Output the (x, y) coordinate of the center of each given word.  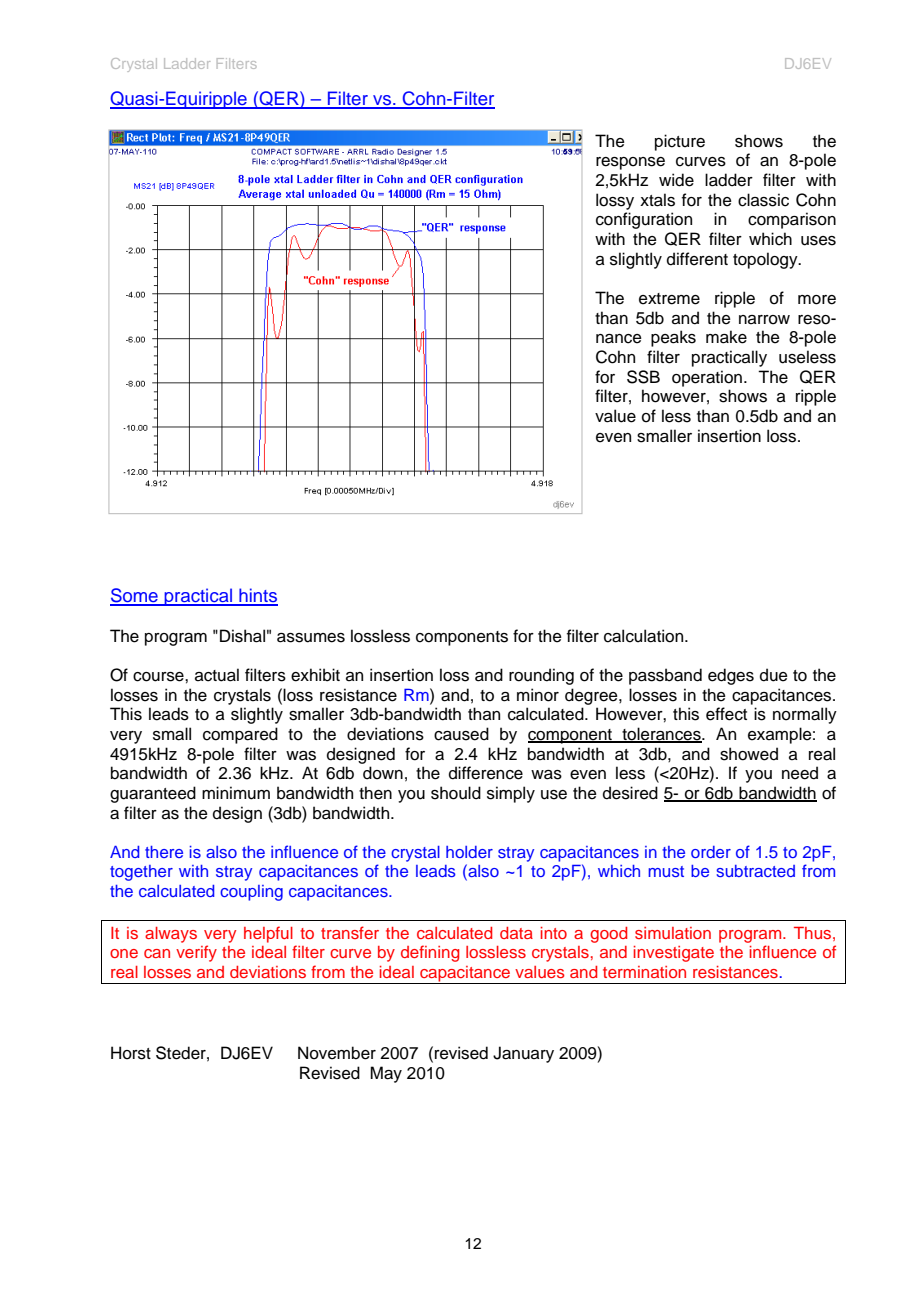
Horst (131, 1053)
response (630, 163)
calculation (645, 636)
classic (763, 200)
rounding (541, 676)
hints (257, 596)
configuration (644, 220)
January (523, 1054)
